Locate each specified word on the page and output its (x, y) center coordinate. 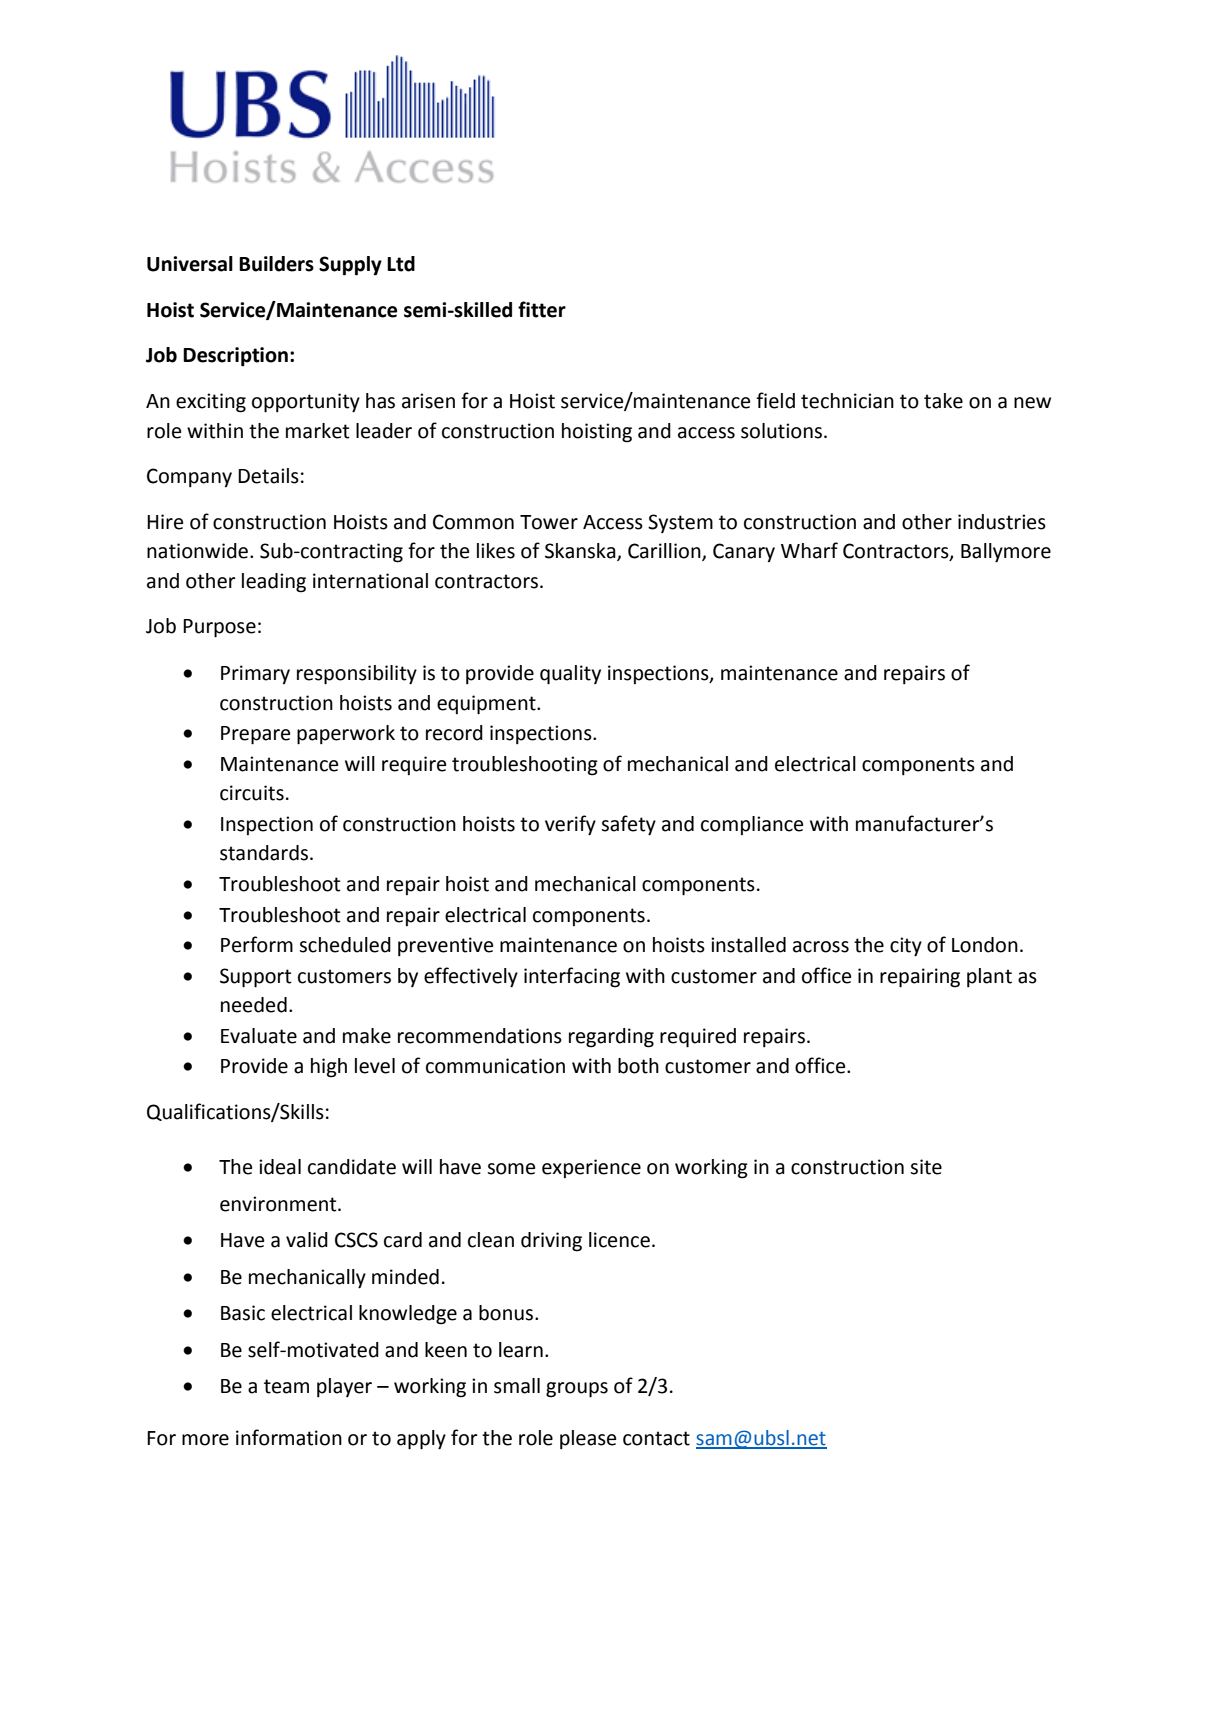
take (943, 401)
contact (656, 1438)
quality (570, 675)
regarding (611, 1038)
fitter (542, 309)
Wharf (809, 550)
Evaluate (259, 1036)
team (286, 1386)
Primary (255, 674)
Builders (276, 264)
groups (577, 1390)
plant (989, 977)
